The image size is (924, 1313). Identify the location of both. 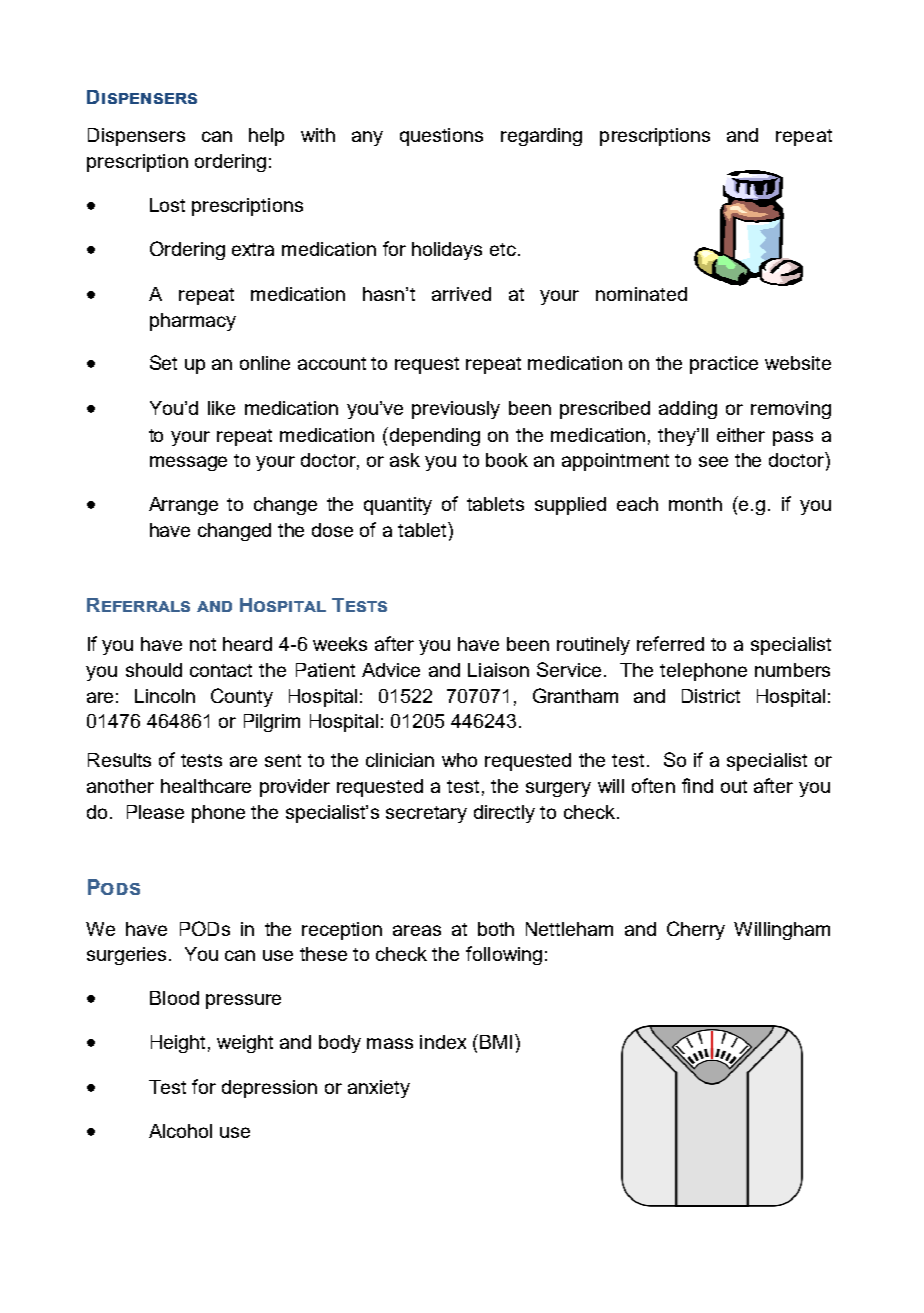
(496, 929).
